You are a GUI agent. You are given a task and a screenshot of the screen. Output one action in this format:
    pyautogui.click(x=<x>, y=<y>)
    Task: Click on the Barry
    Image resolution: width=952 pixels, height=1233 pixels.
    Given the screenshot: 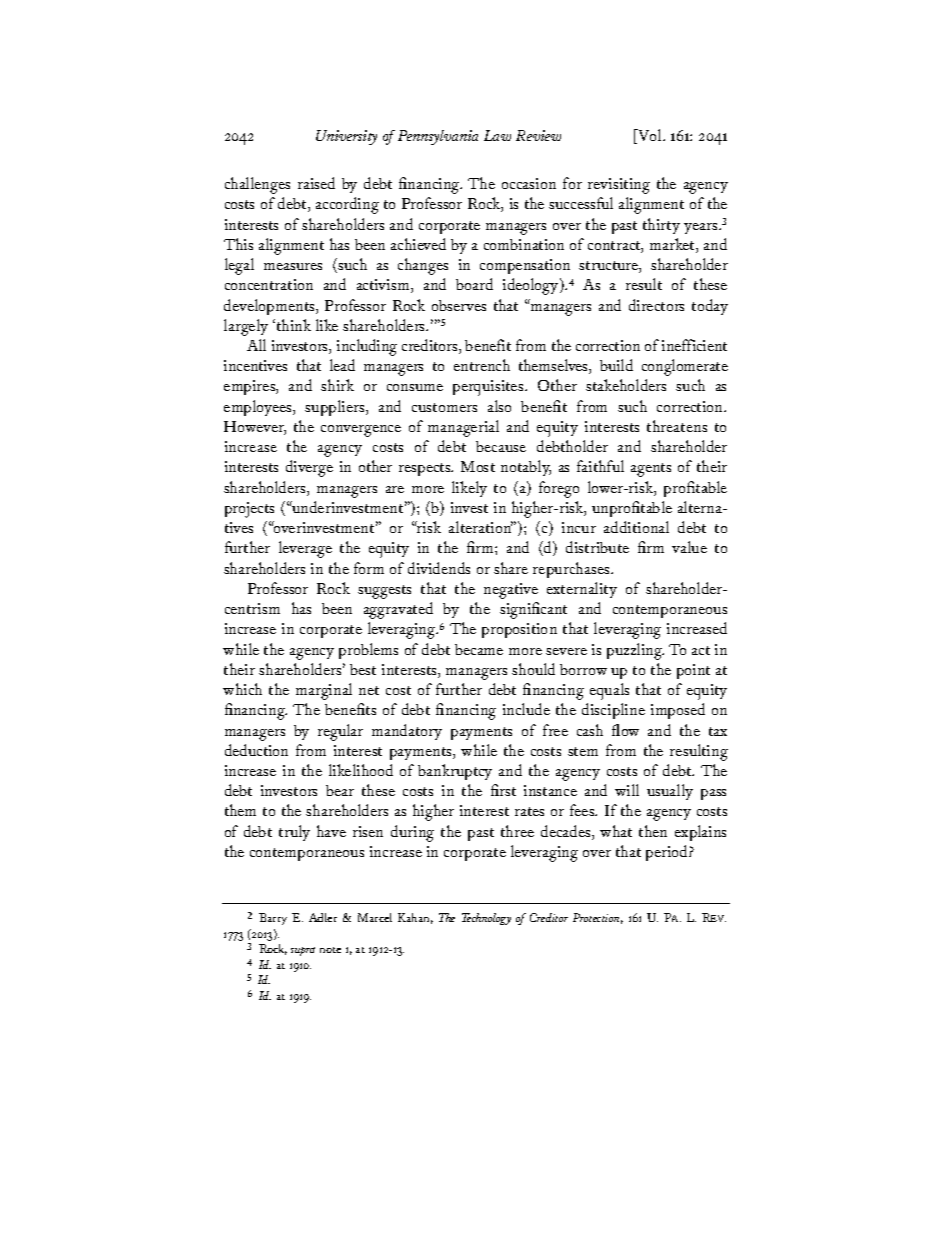 What is the action you would take?
    pyautogui.click(x=273, y=919)
